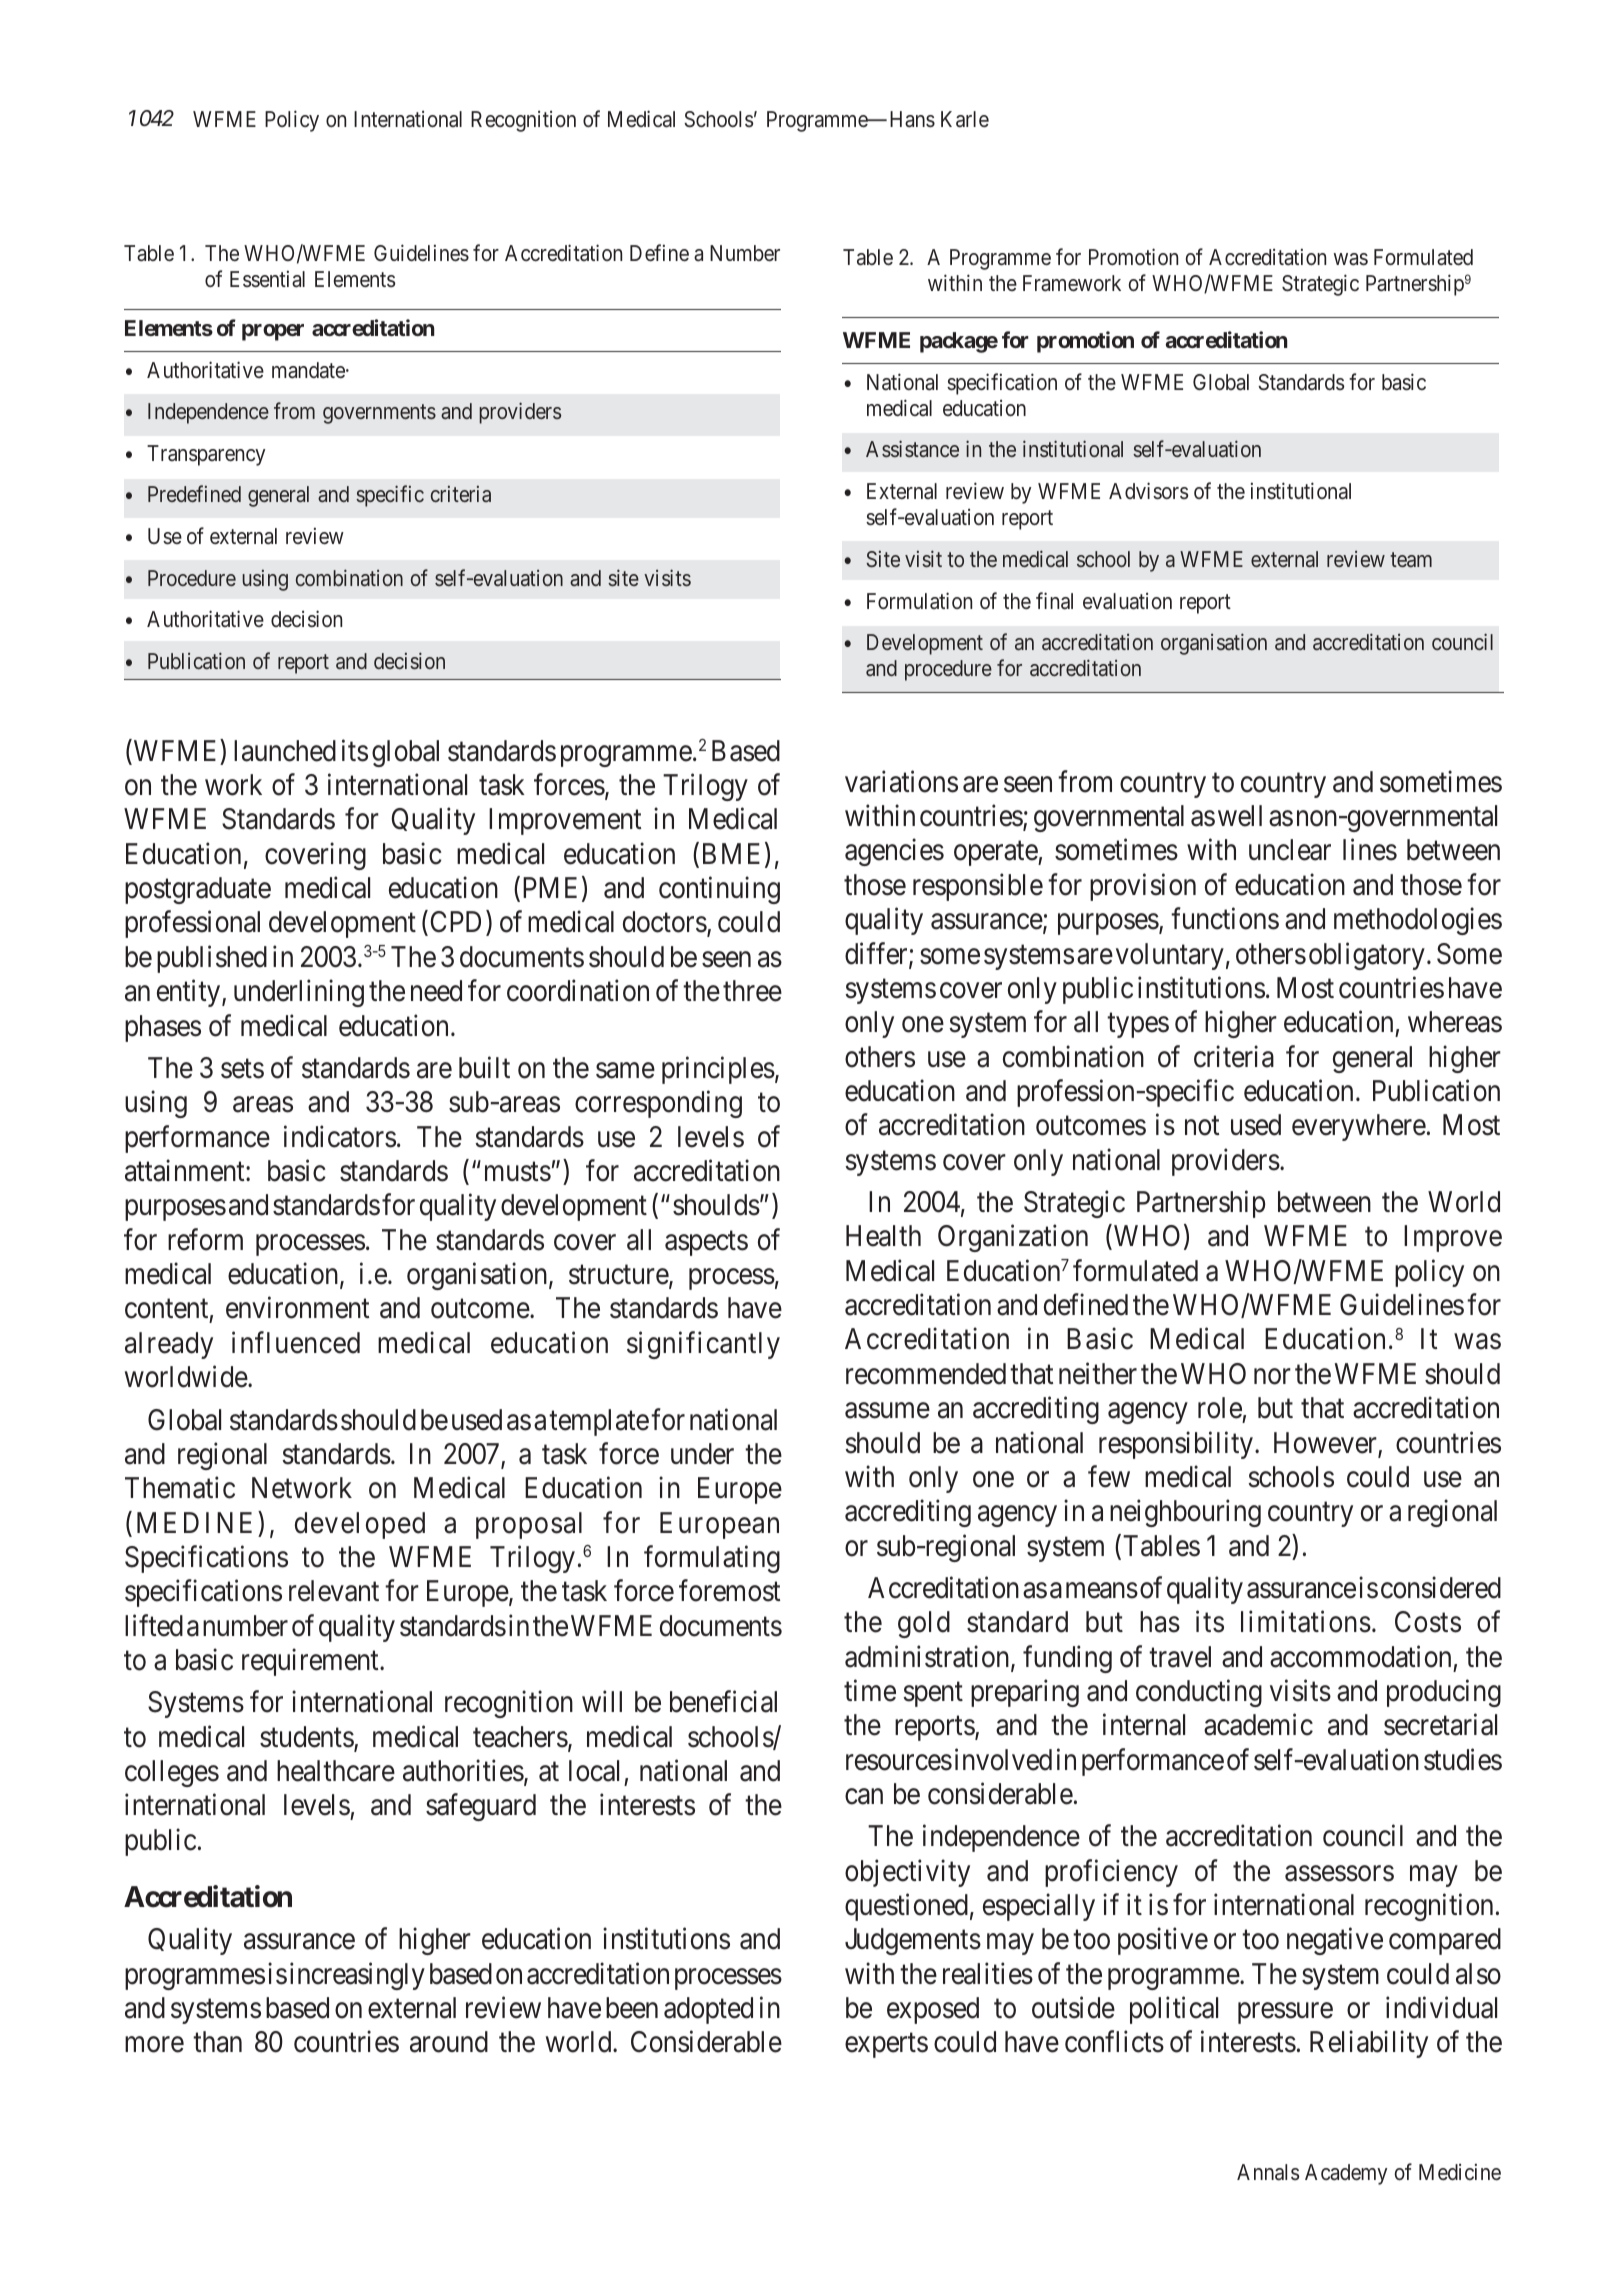 The image size is (1623, 2296). What do you see at coordinates (712, 1559) in the image?
I see `formulating` at bounding box center [712, 1559].
